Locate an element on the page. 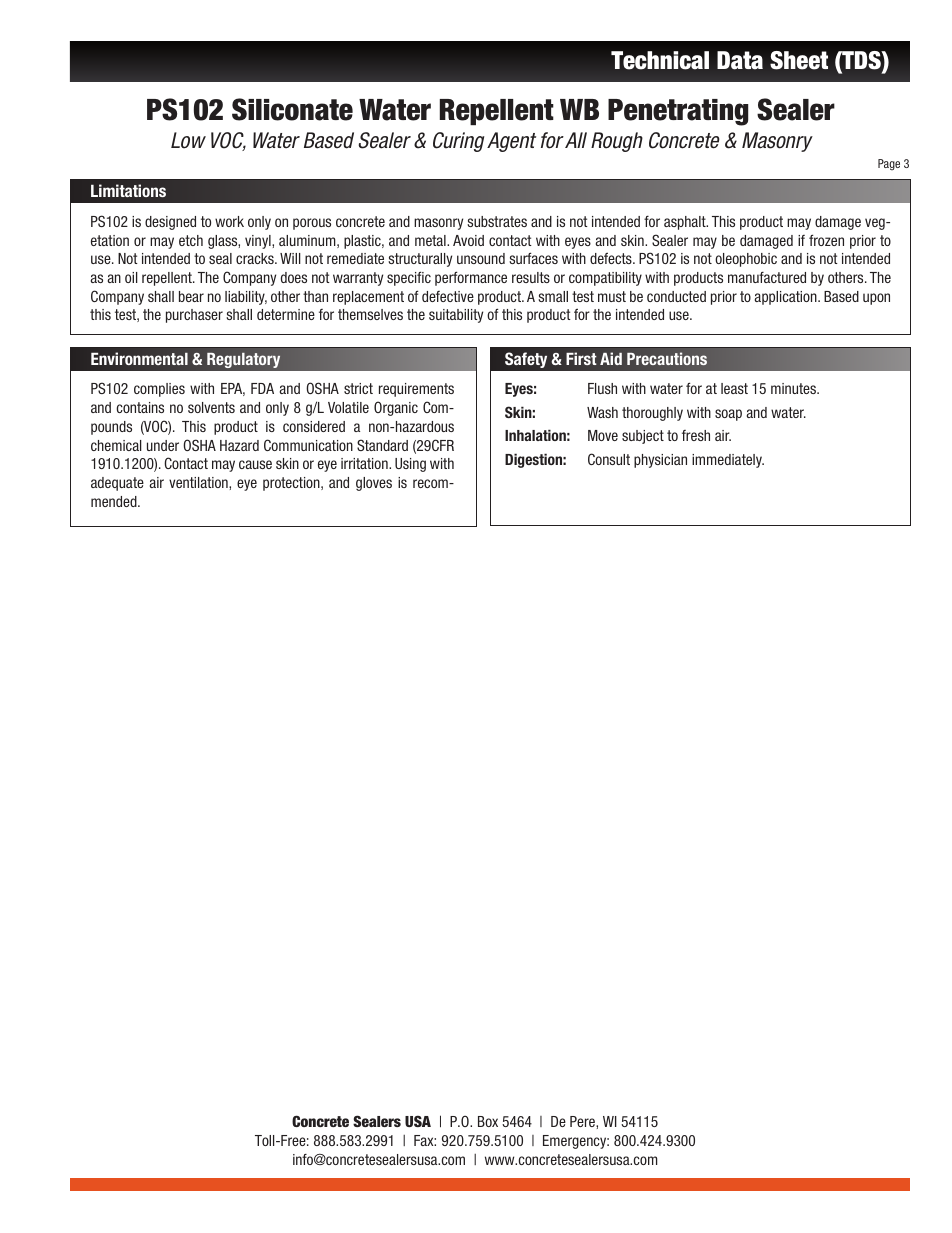 Image resolution: width=952 pixels, height=1233 pixels. Box is located at coordinates (488, 1121).
